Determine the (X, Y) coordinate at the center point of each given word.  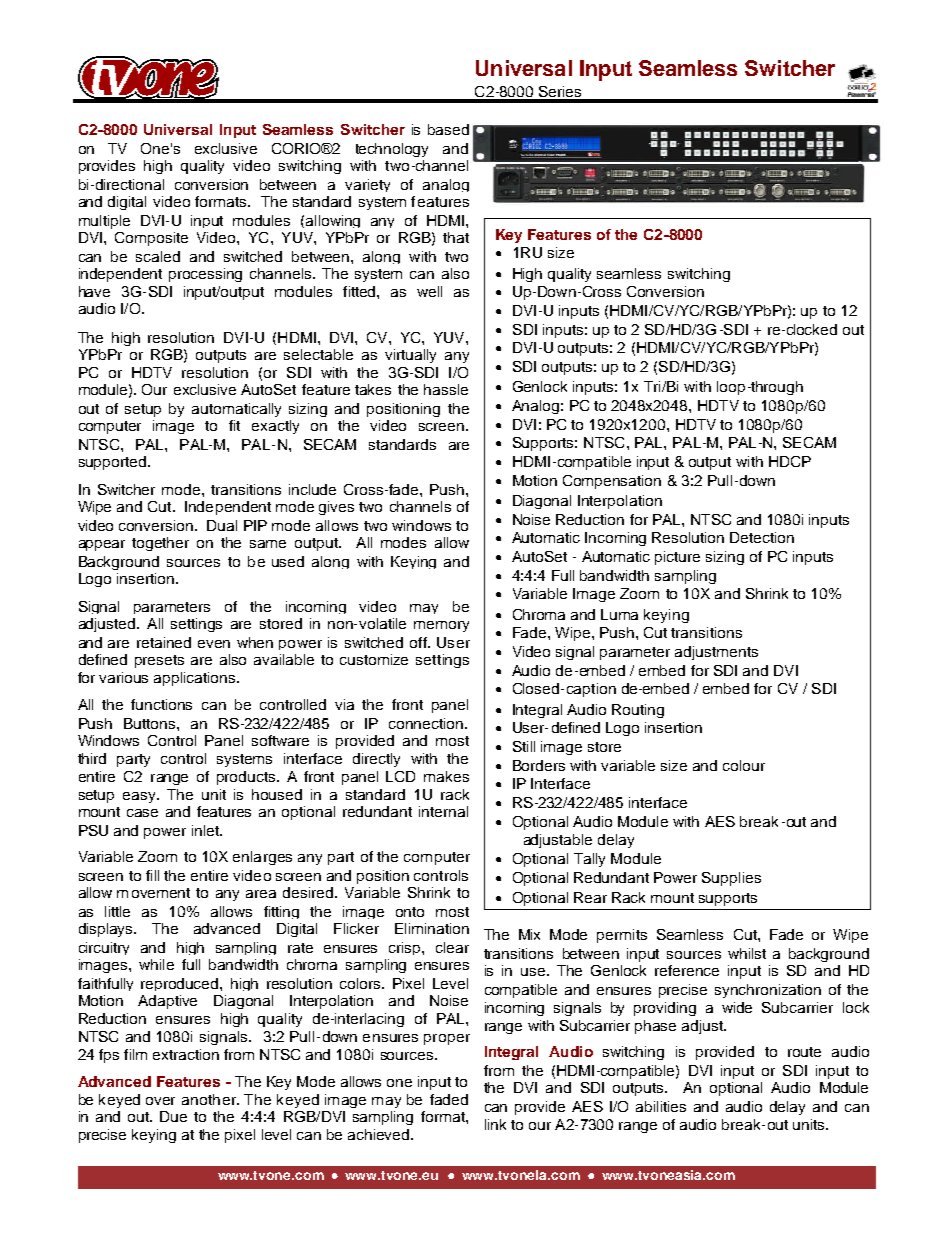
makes (446, 776)
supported (112, 463)
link (495, 1124)
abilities (661, 1106)
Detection (762, 537)
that (456, 237)
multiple (104, 222)
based (448, 129)
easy (140, 797)
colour (744, 765)
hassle (446, 389)
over (160, 1101)
